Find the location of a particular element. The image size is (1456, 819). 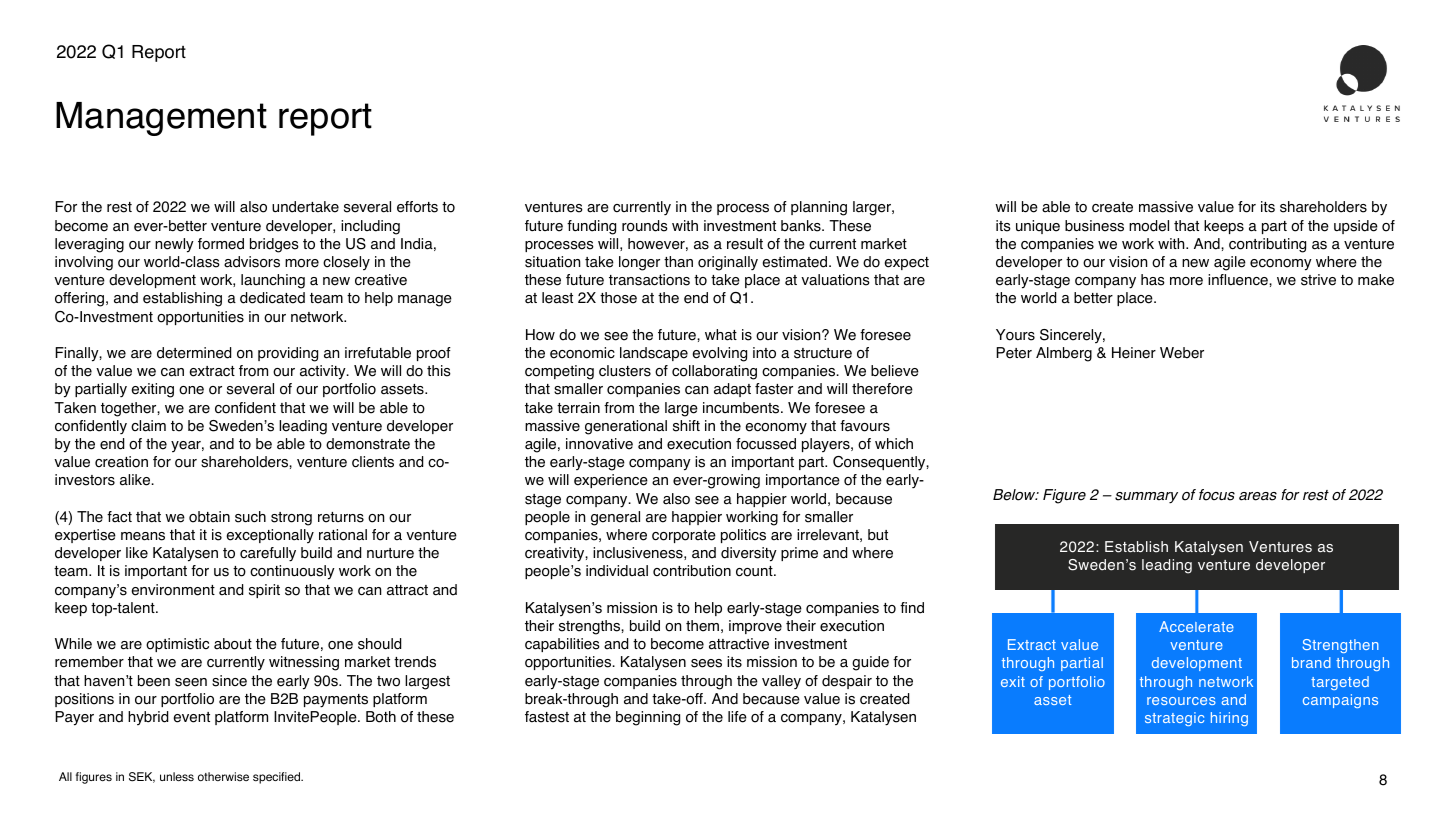

life is located at coordinates (737, 717).
